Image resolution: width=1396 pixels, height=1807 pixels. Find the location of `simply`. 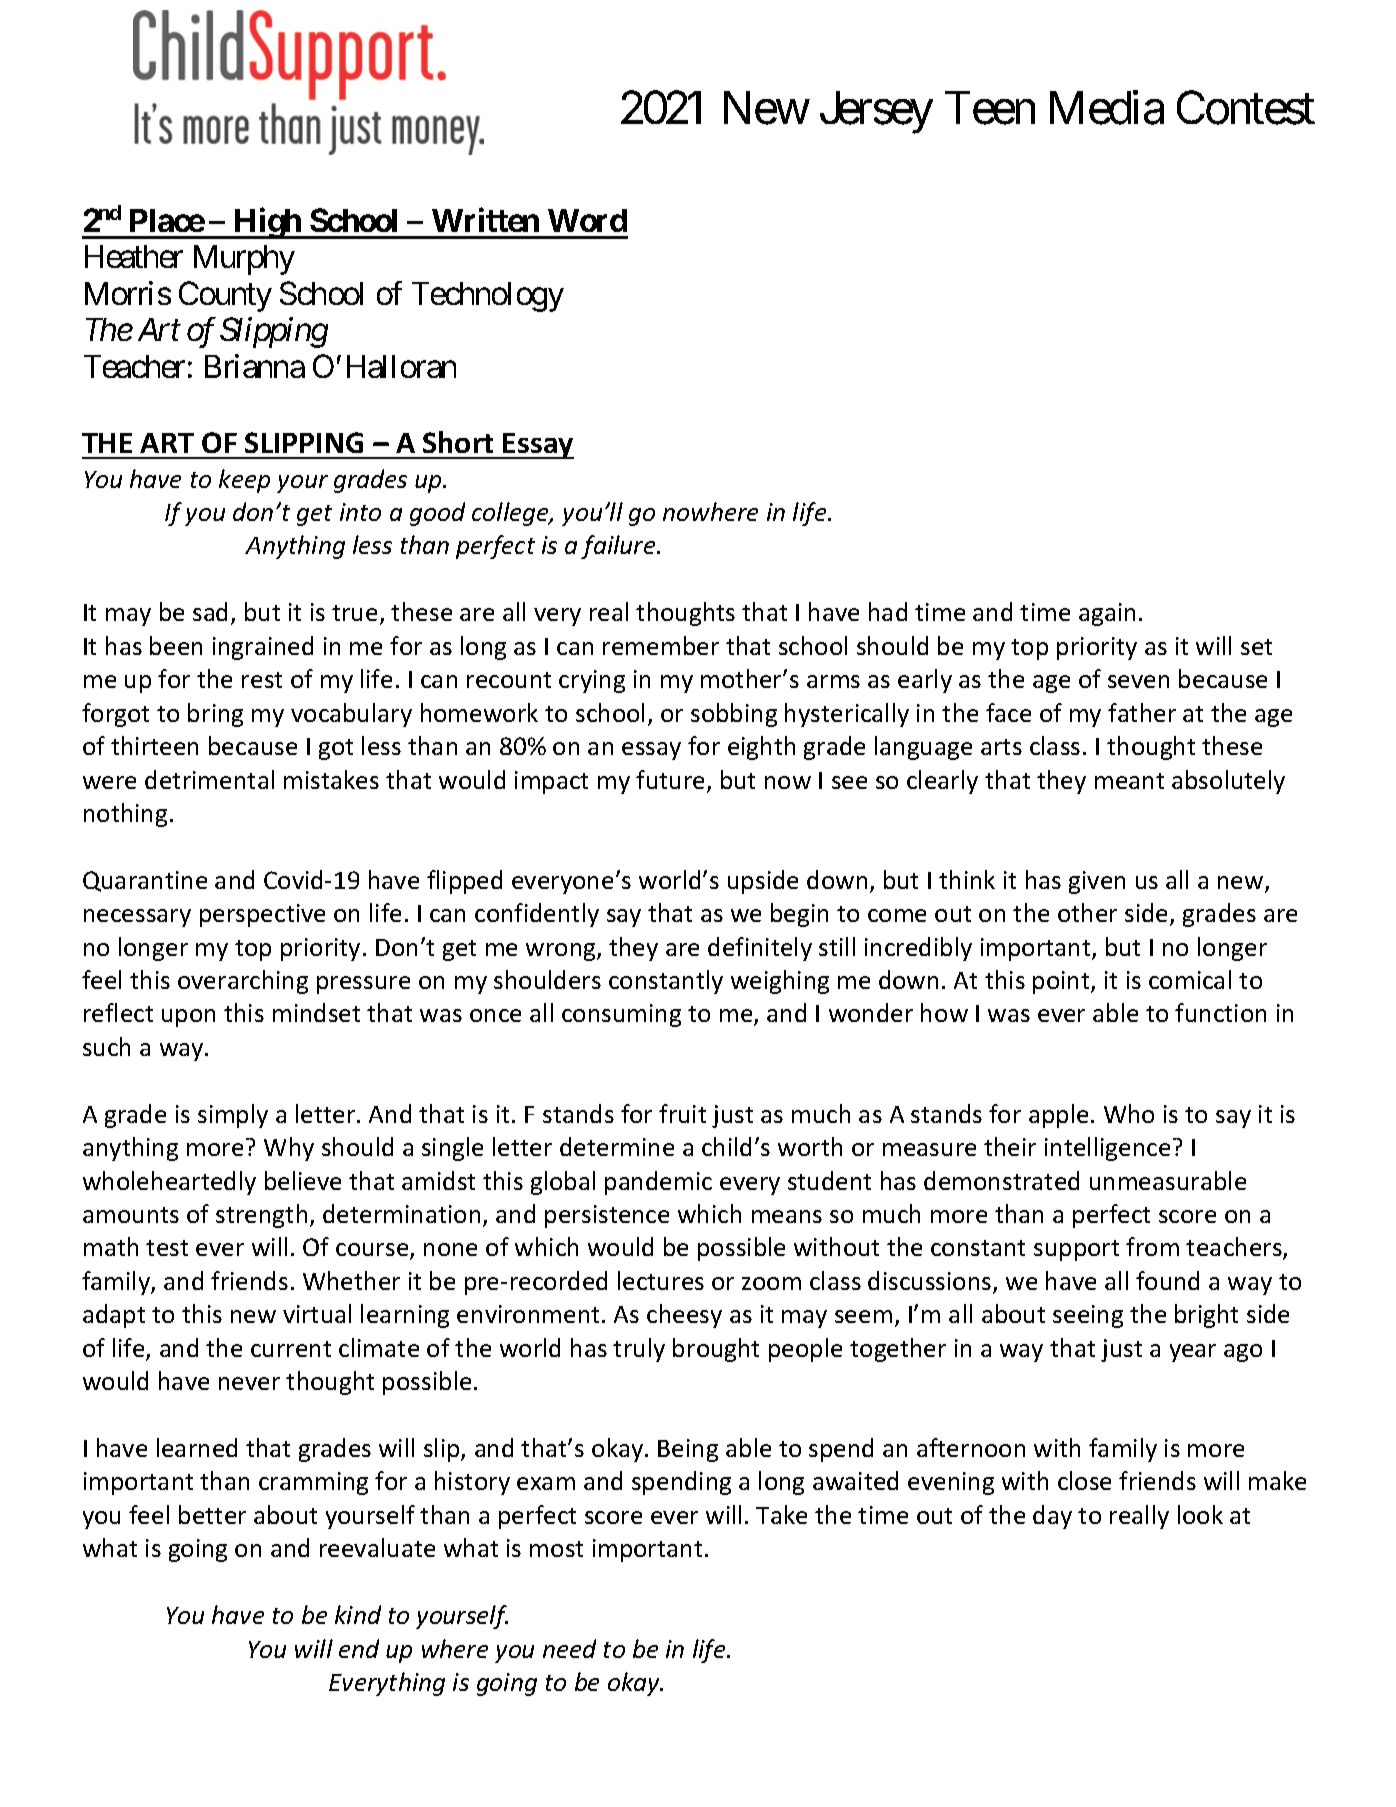

simply is located at coordinates (233, 1116).
